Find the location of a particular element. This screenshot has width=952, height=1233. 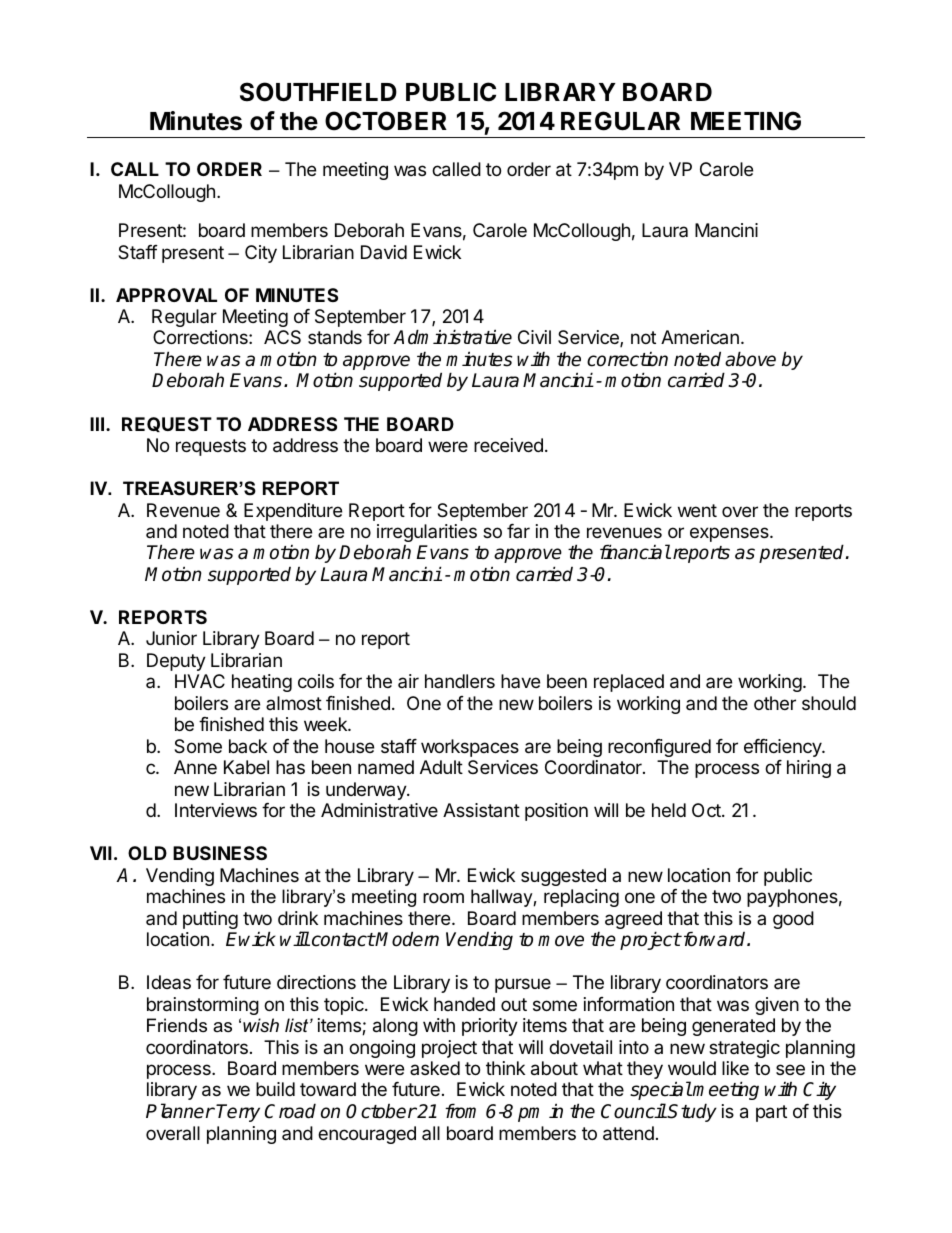

Adult is located at coordinates (441, 767).
